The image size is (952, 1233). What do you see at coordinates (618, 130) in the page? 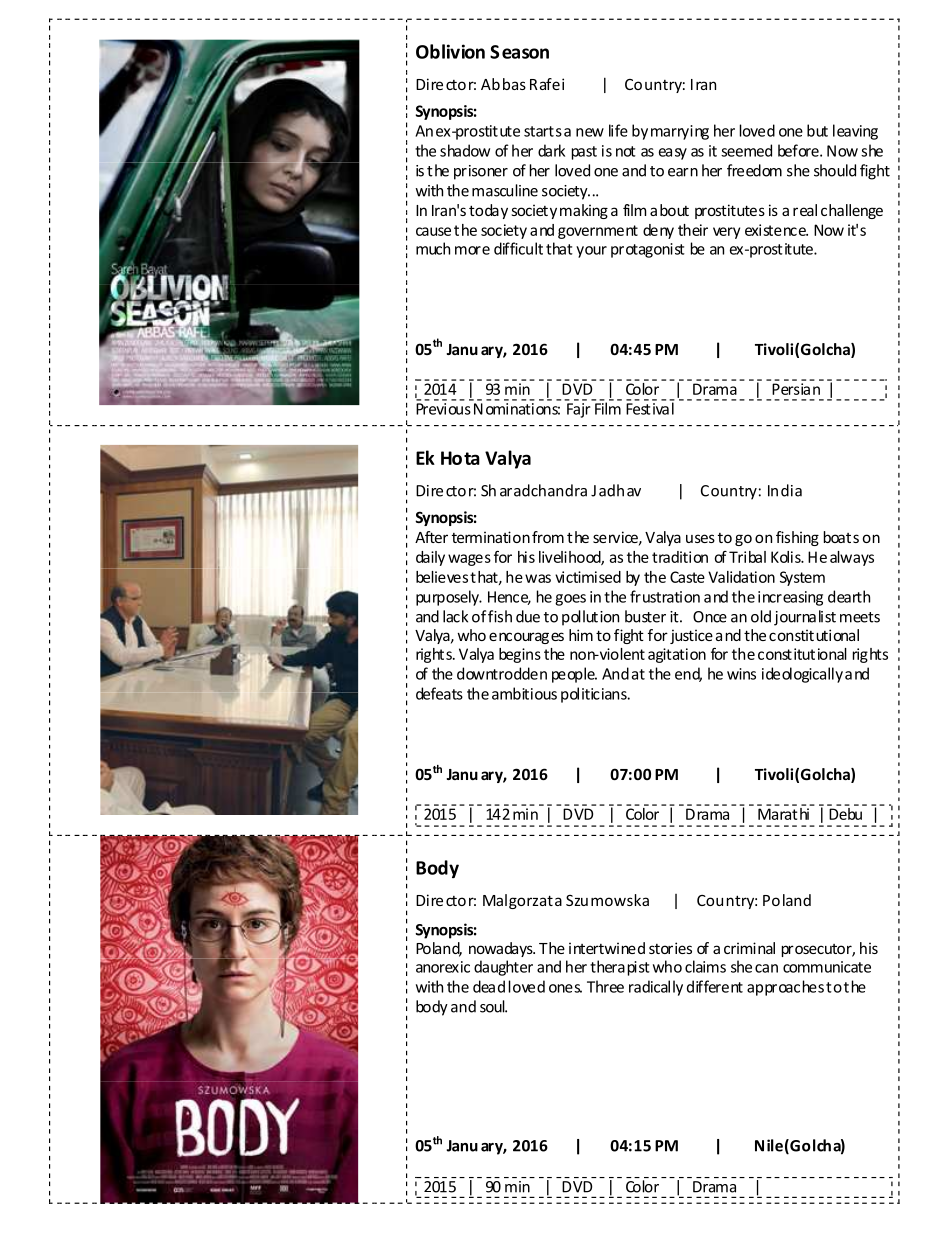
I see `life` at bounding box center [618, 130].
